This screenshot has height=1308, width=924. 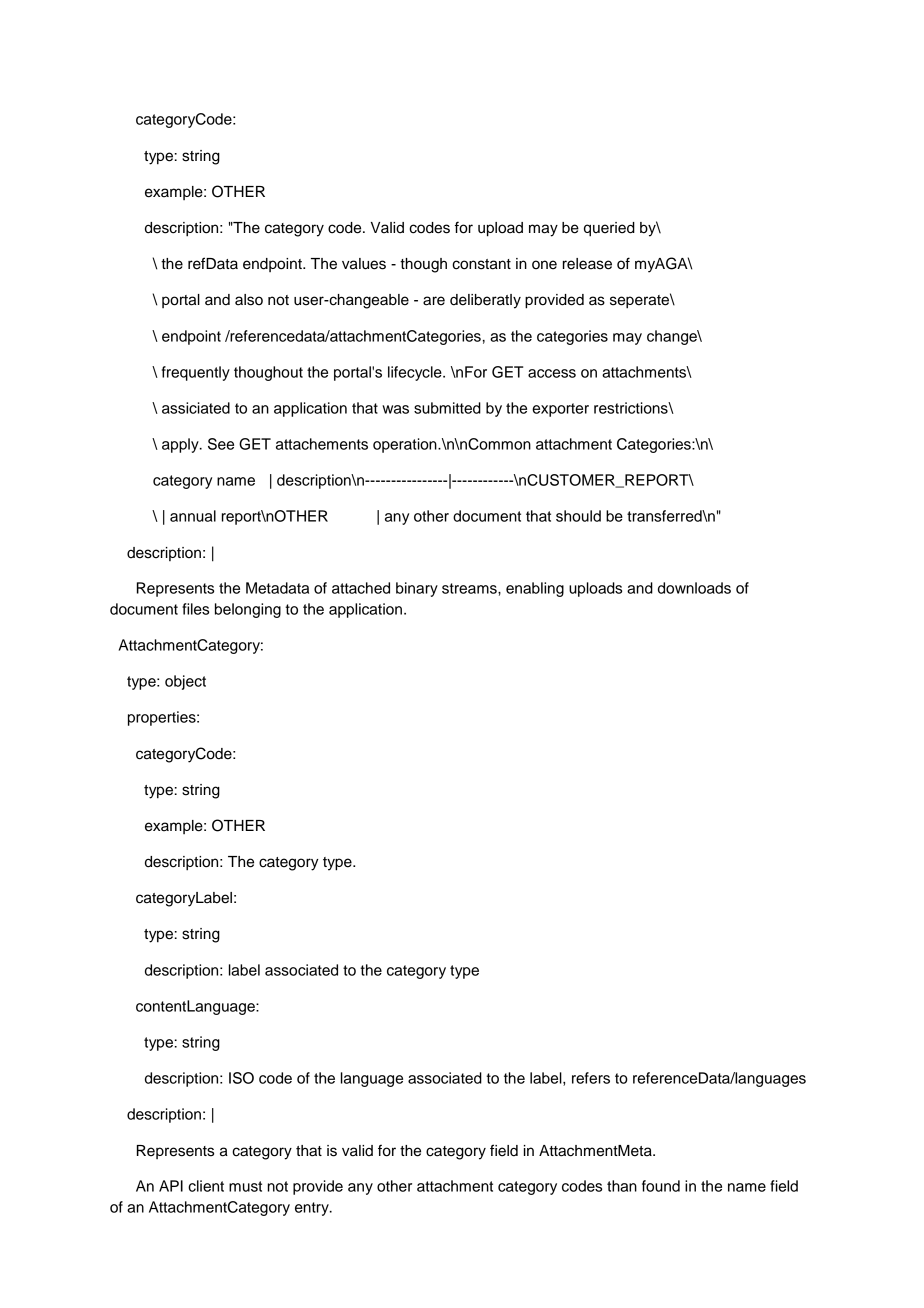 What do you see at coordinates (622, 1186) in the screenshot?
I see `than` at bounding box center [622, 1186].
